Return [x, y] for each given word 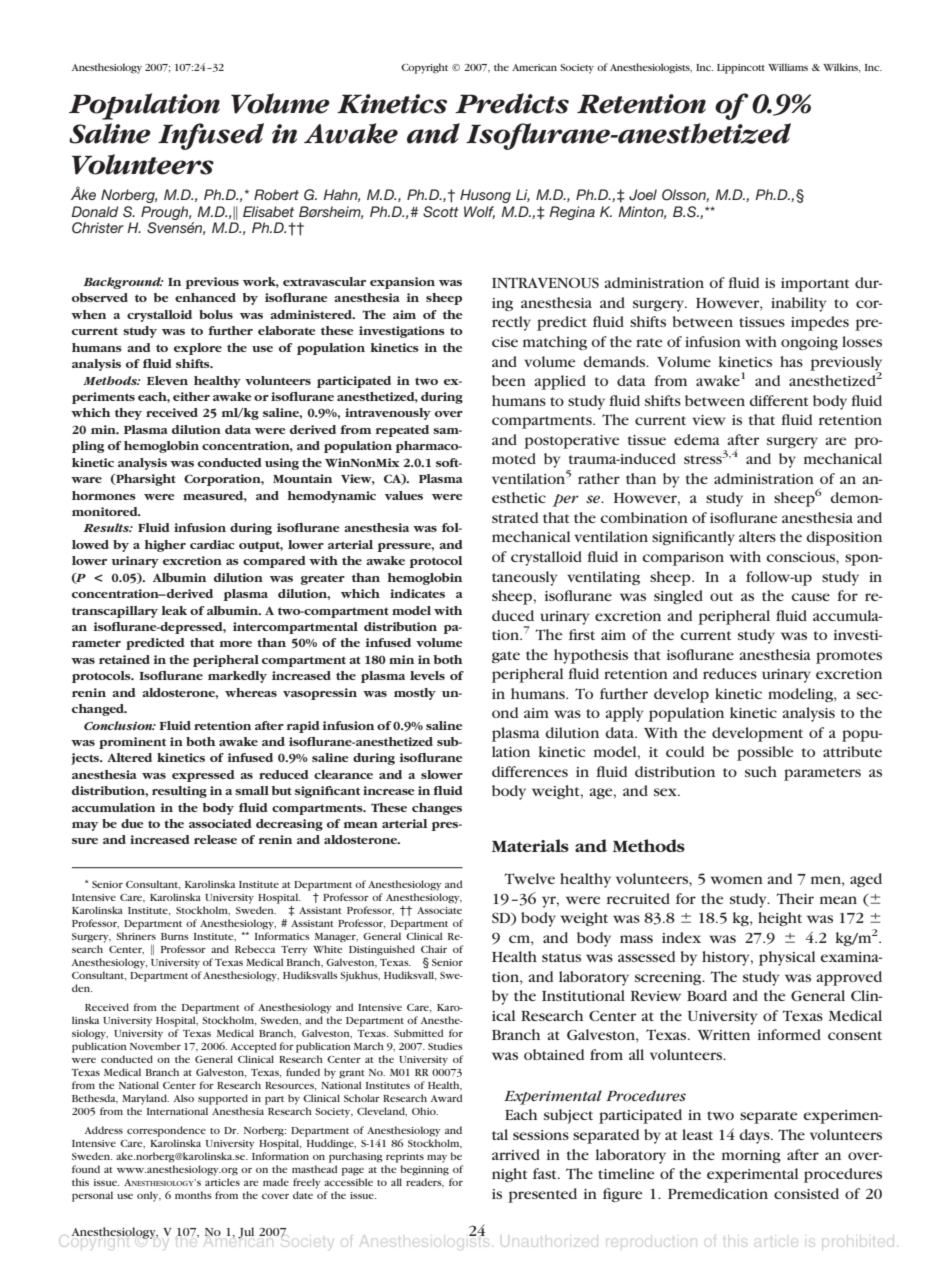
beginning [424, 1170]
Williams [788, 67]
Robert [276, 194]
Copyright [424, 68]
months [193, 1195]
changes [437, 809]
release [215, 839]
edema [697, 439]
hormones [104, 495]
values [404, 495]
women [737, 880]
